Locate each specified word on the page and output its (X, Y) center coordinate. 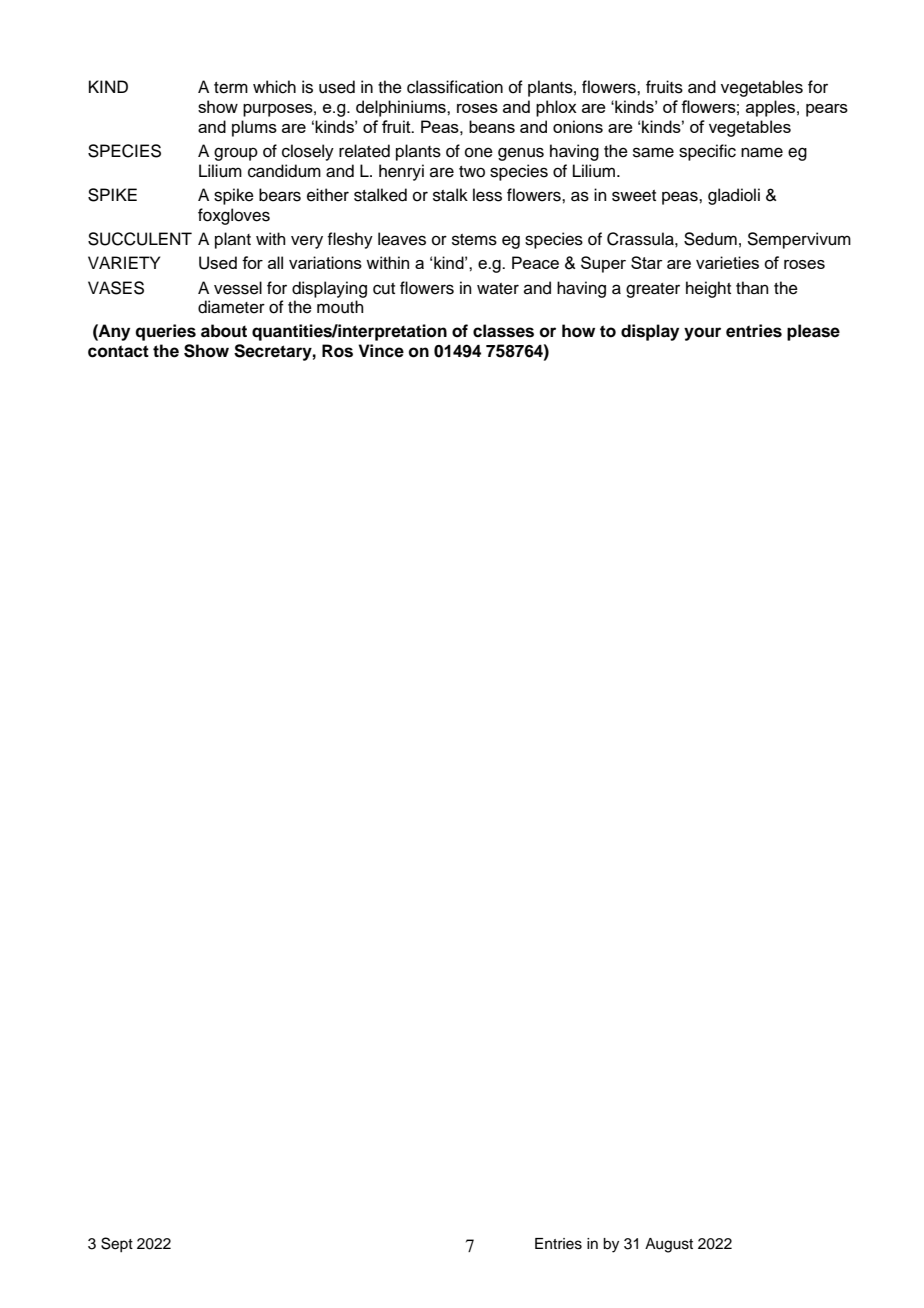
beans (492, 126)
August (669, 1245)
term (231, 88)
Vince (381, 351)
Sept (117, 1244)
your (702, 334)
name (762, 152)
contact (118, 351)
